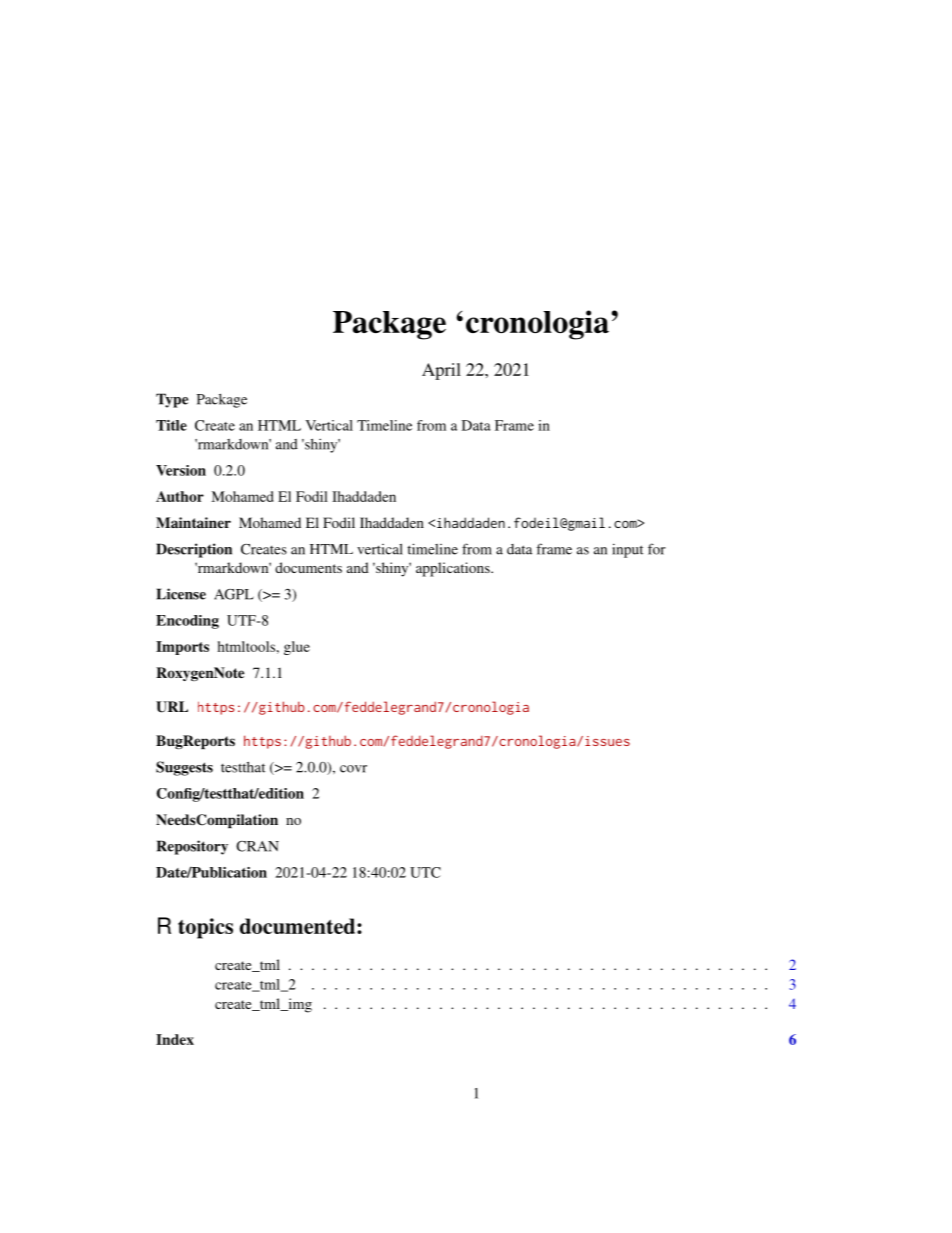  Describe the element at coordinates (175, 1039) in the screenshot. I see `Index` at that location.
